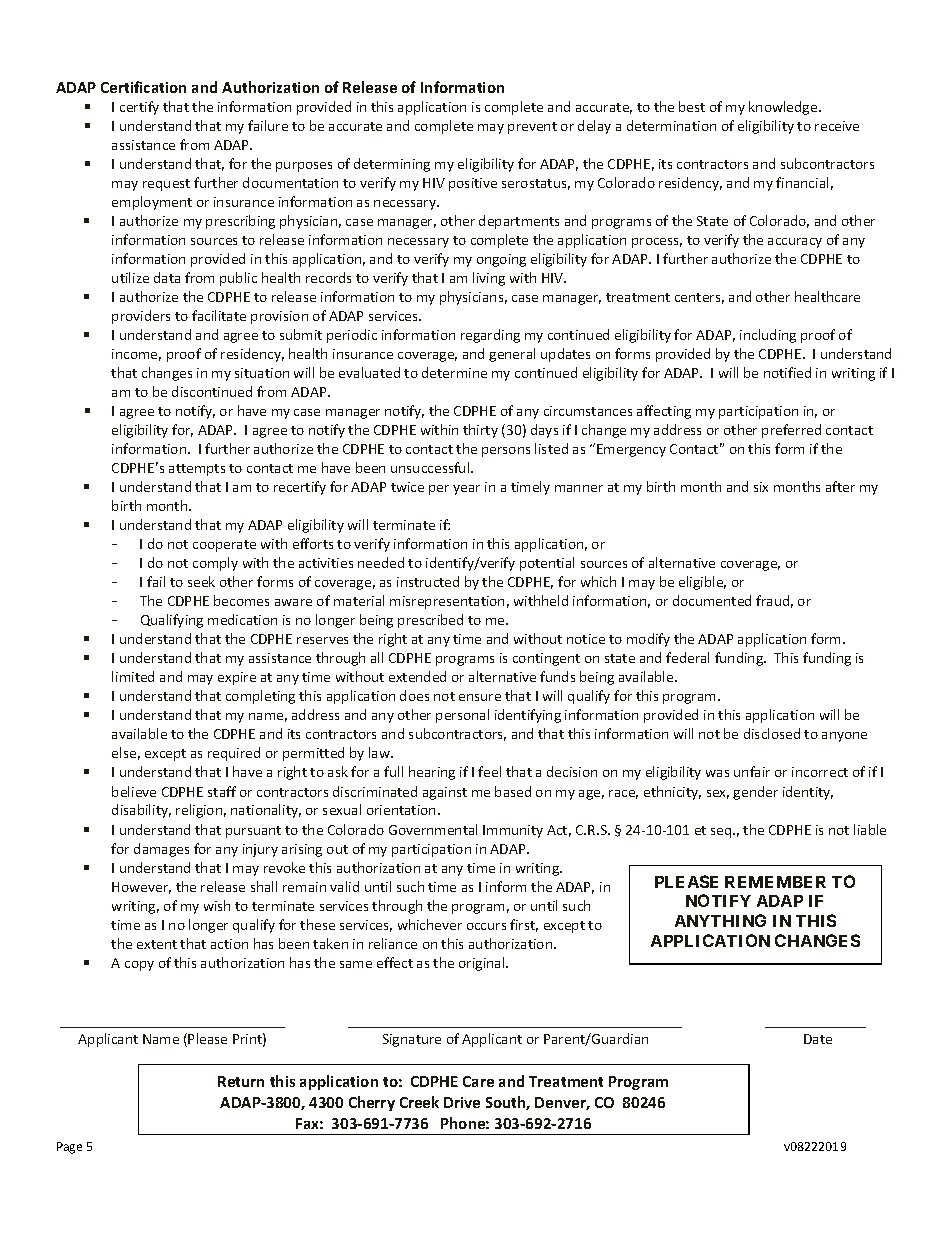  What do you see at coordinates (532, 128) in the document?
I see `prevent` at bounding box center [532, 128].
